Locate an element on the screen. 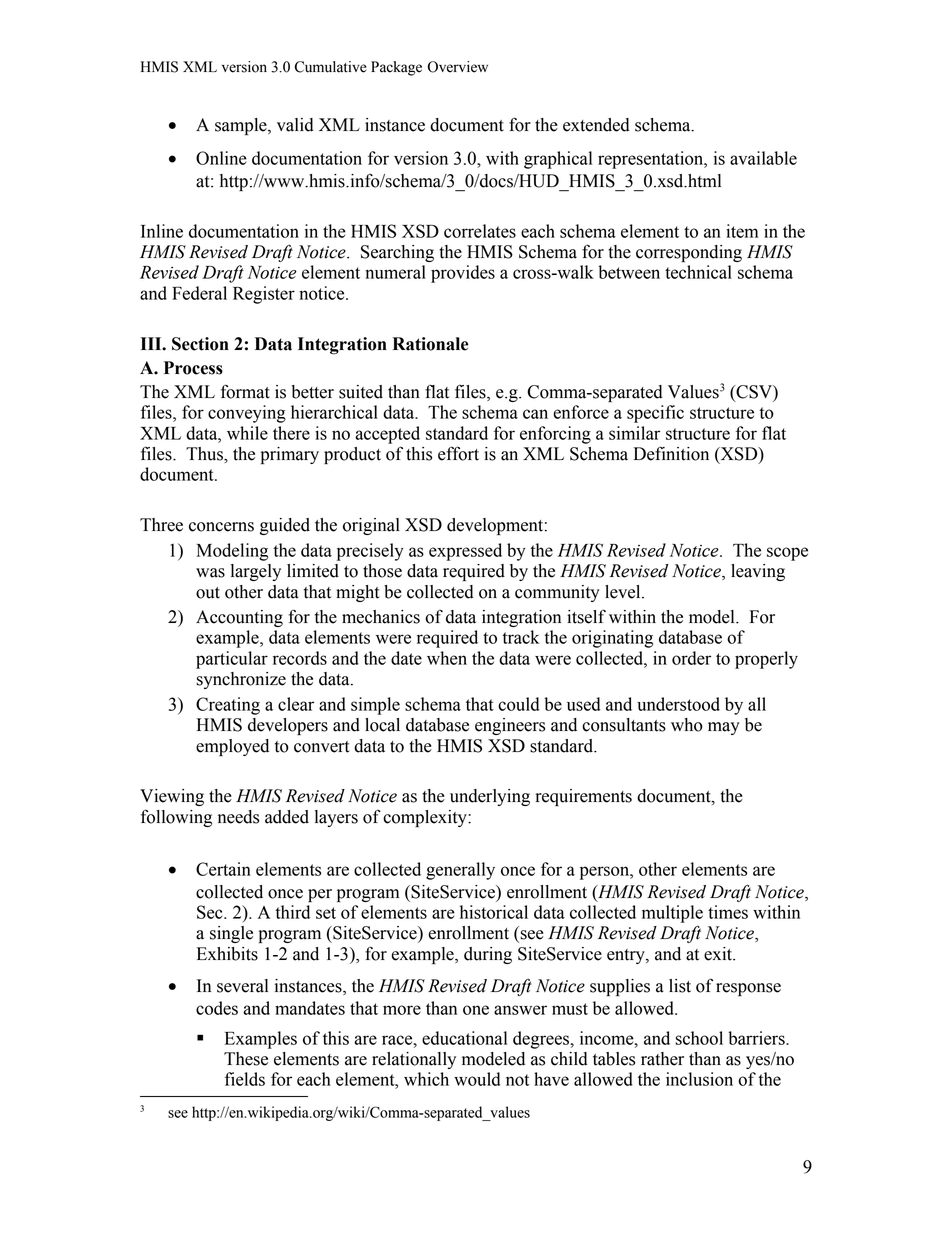 The height and width of the screenshot is (1233, 952). underlying is located at coordinates (490, 797).
